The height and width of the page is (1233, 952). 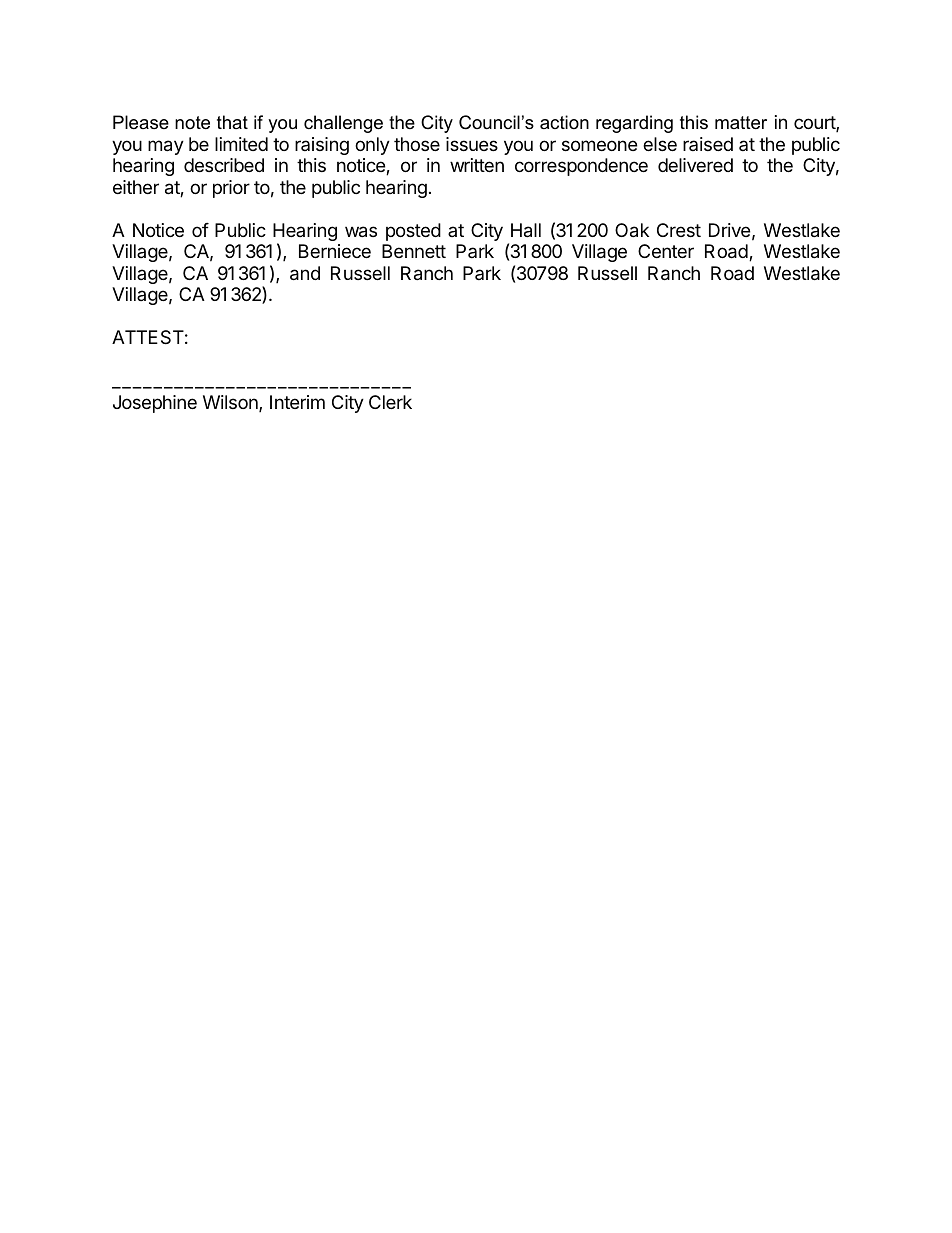 What do you see at coordinates (666, 251) in the page?
I see `Center` at bounding box center [666, 251].
